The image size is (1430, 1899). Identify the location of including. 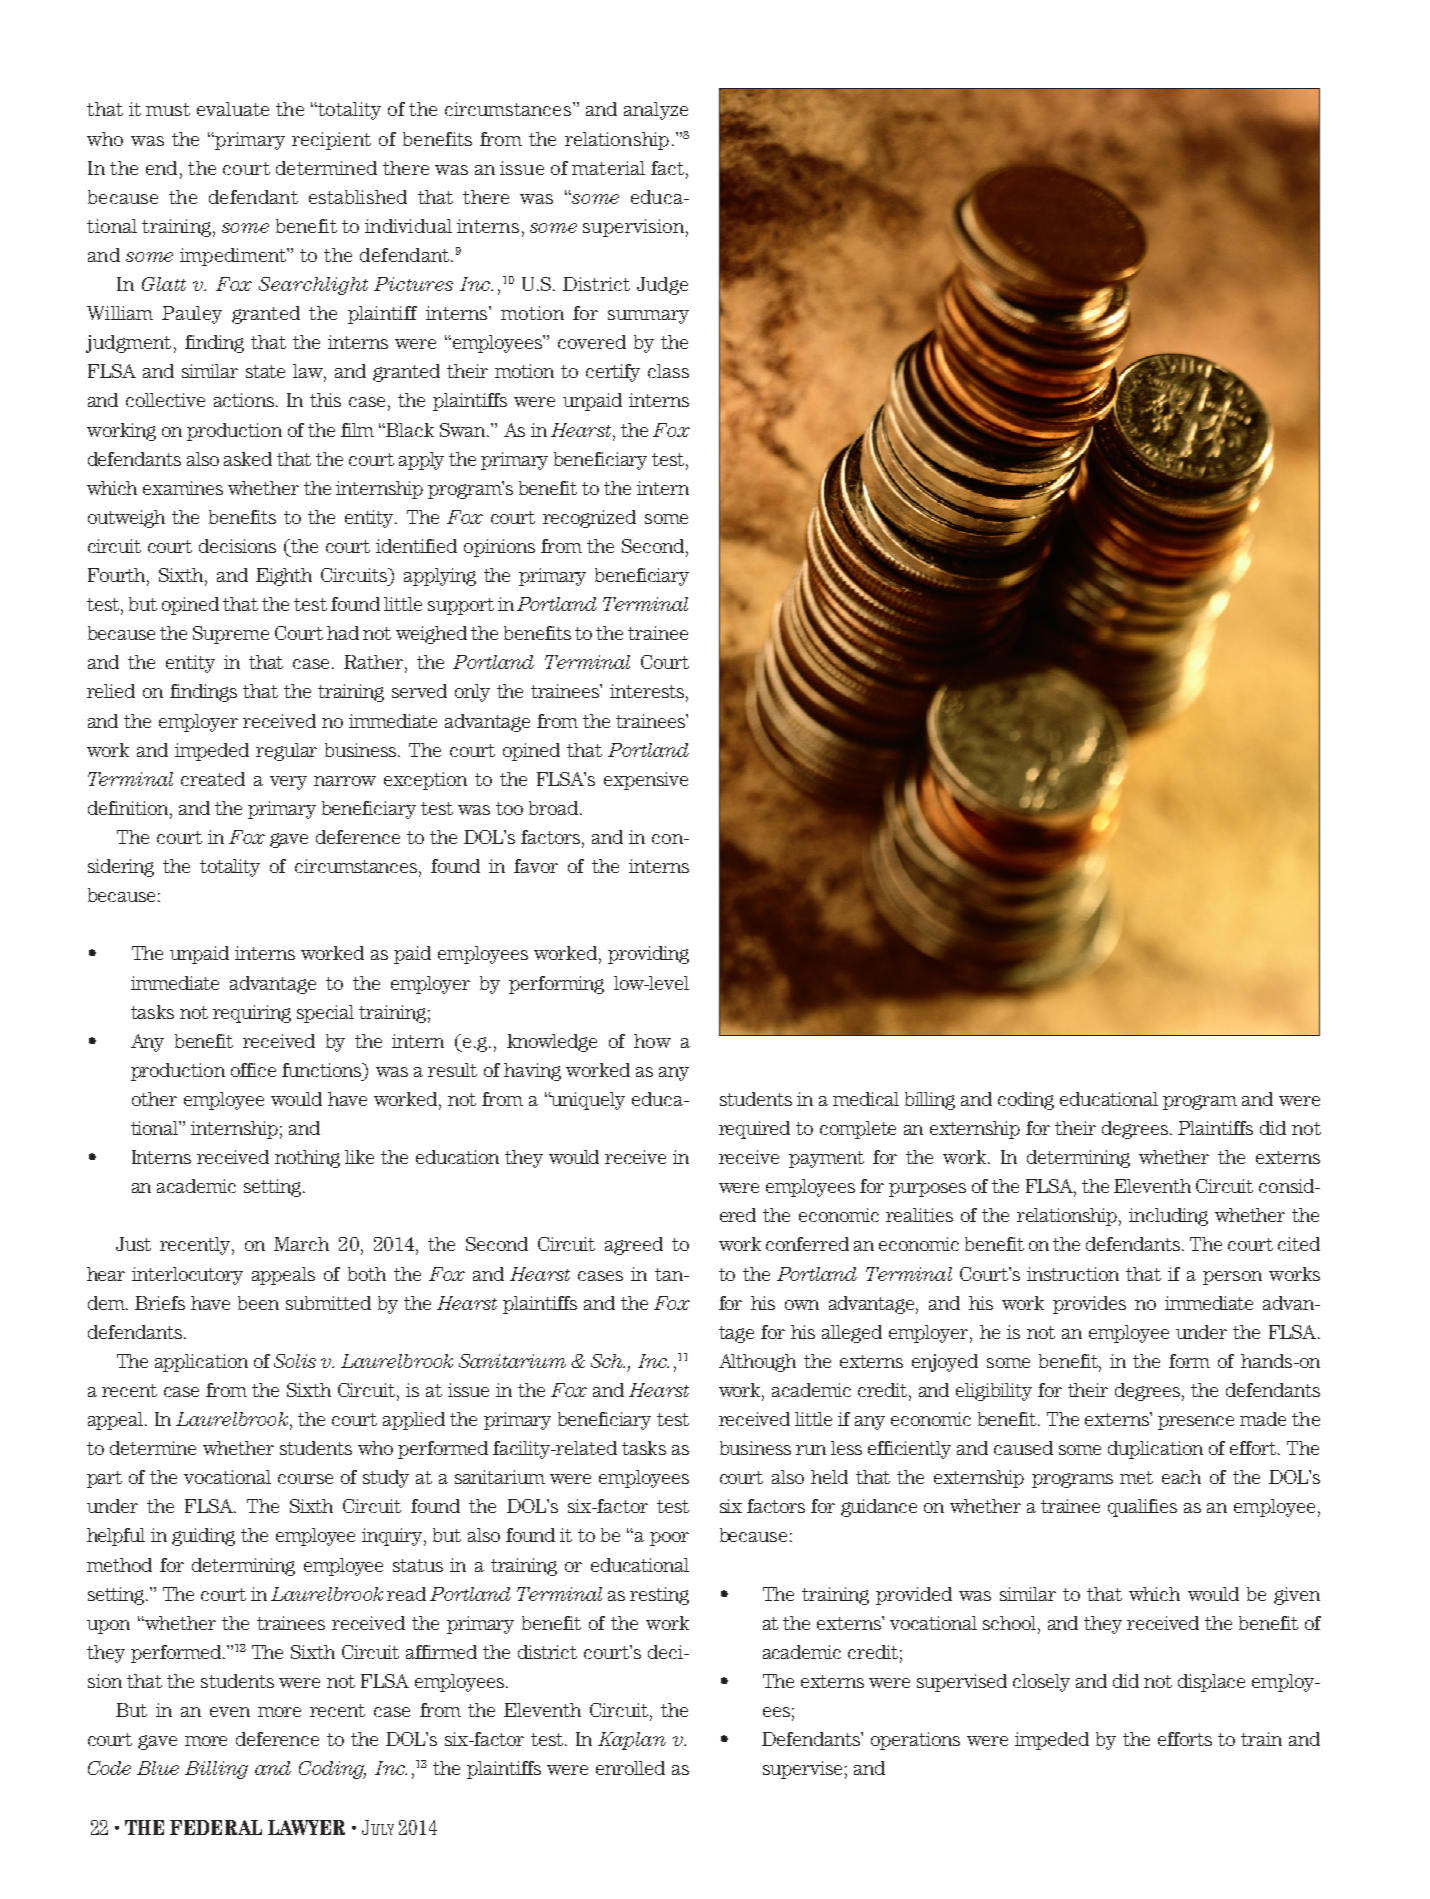
(1168, 1217).
